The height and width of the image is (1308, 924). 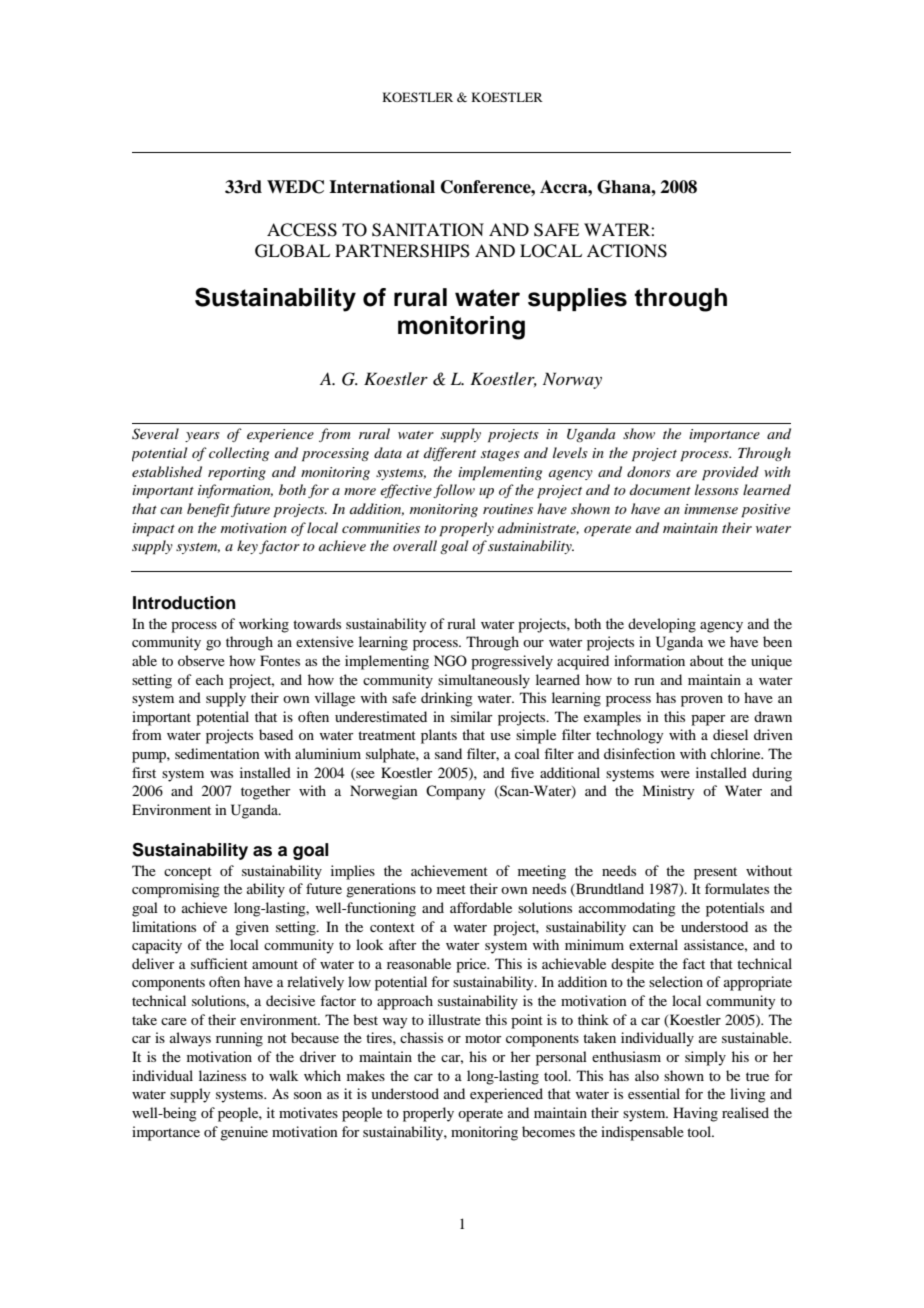 What do you see at coordinates (627, 251) in the image?
I see `ACTIONS` at bounding box center [627, 251].
